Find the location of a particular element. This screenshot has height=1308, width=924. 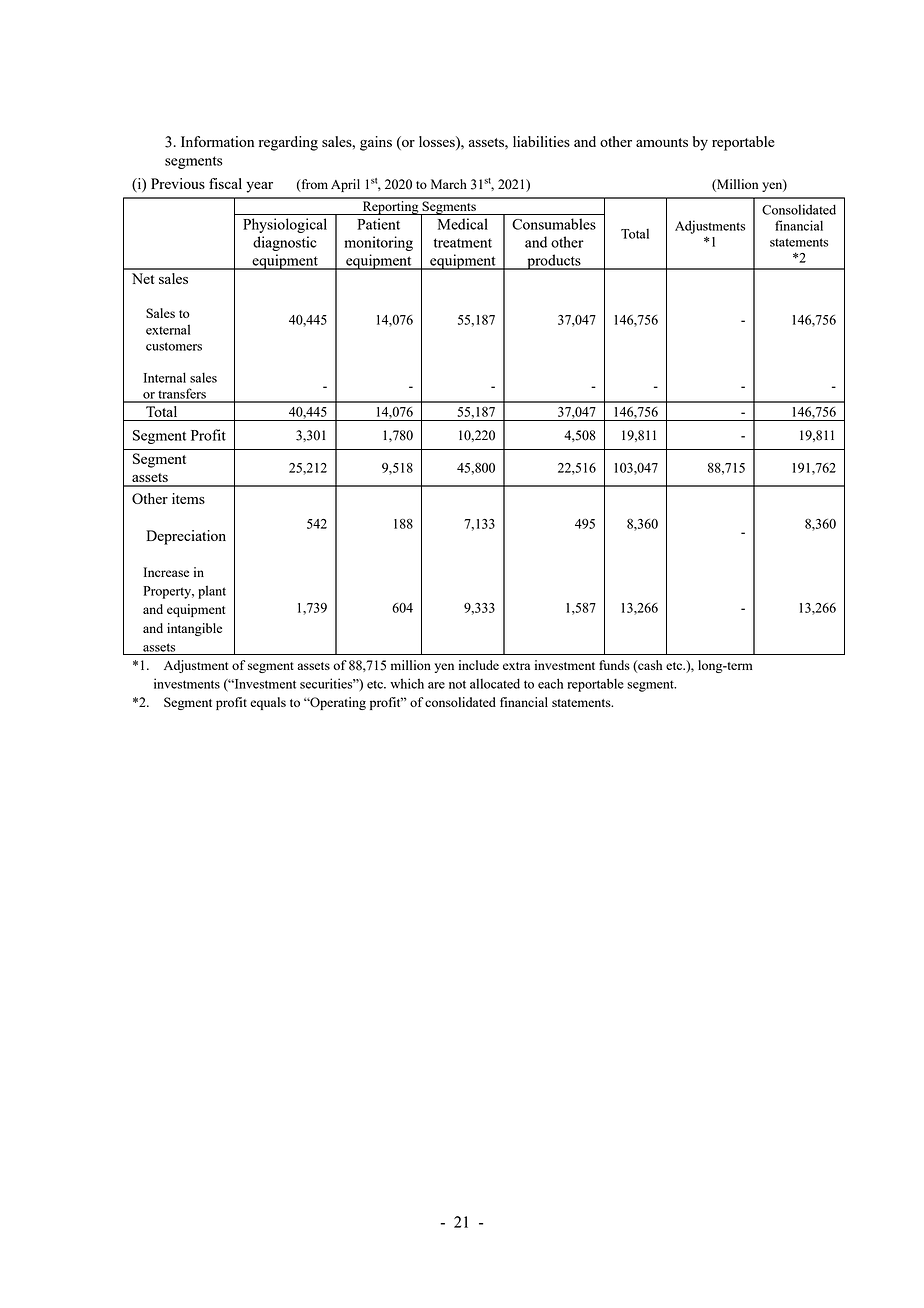

Internal is located at coordinates (165, 377).
